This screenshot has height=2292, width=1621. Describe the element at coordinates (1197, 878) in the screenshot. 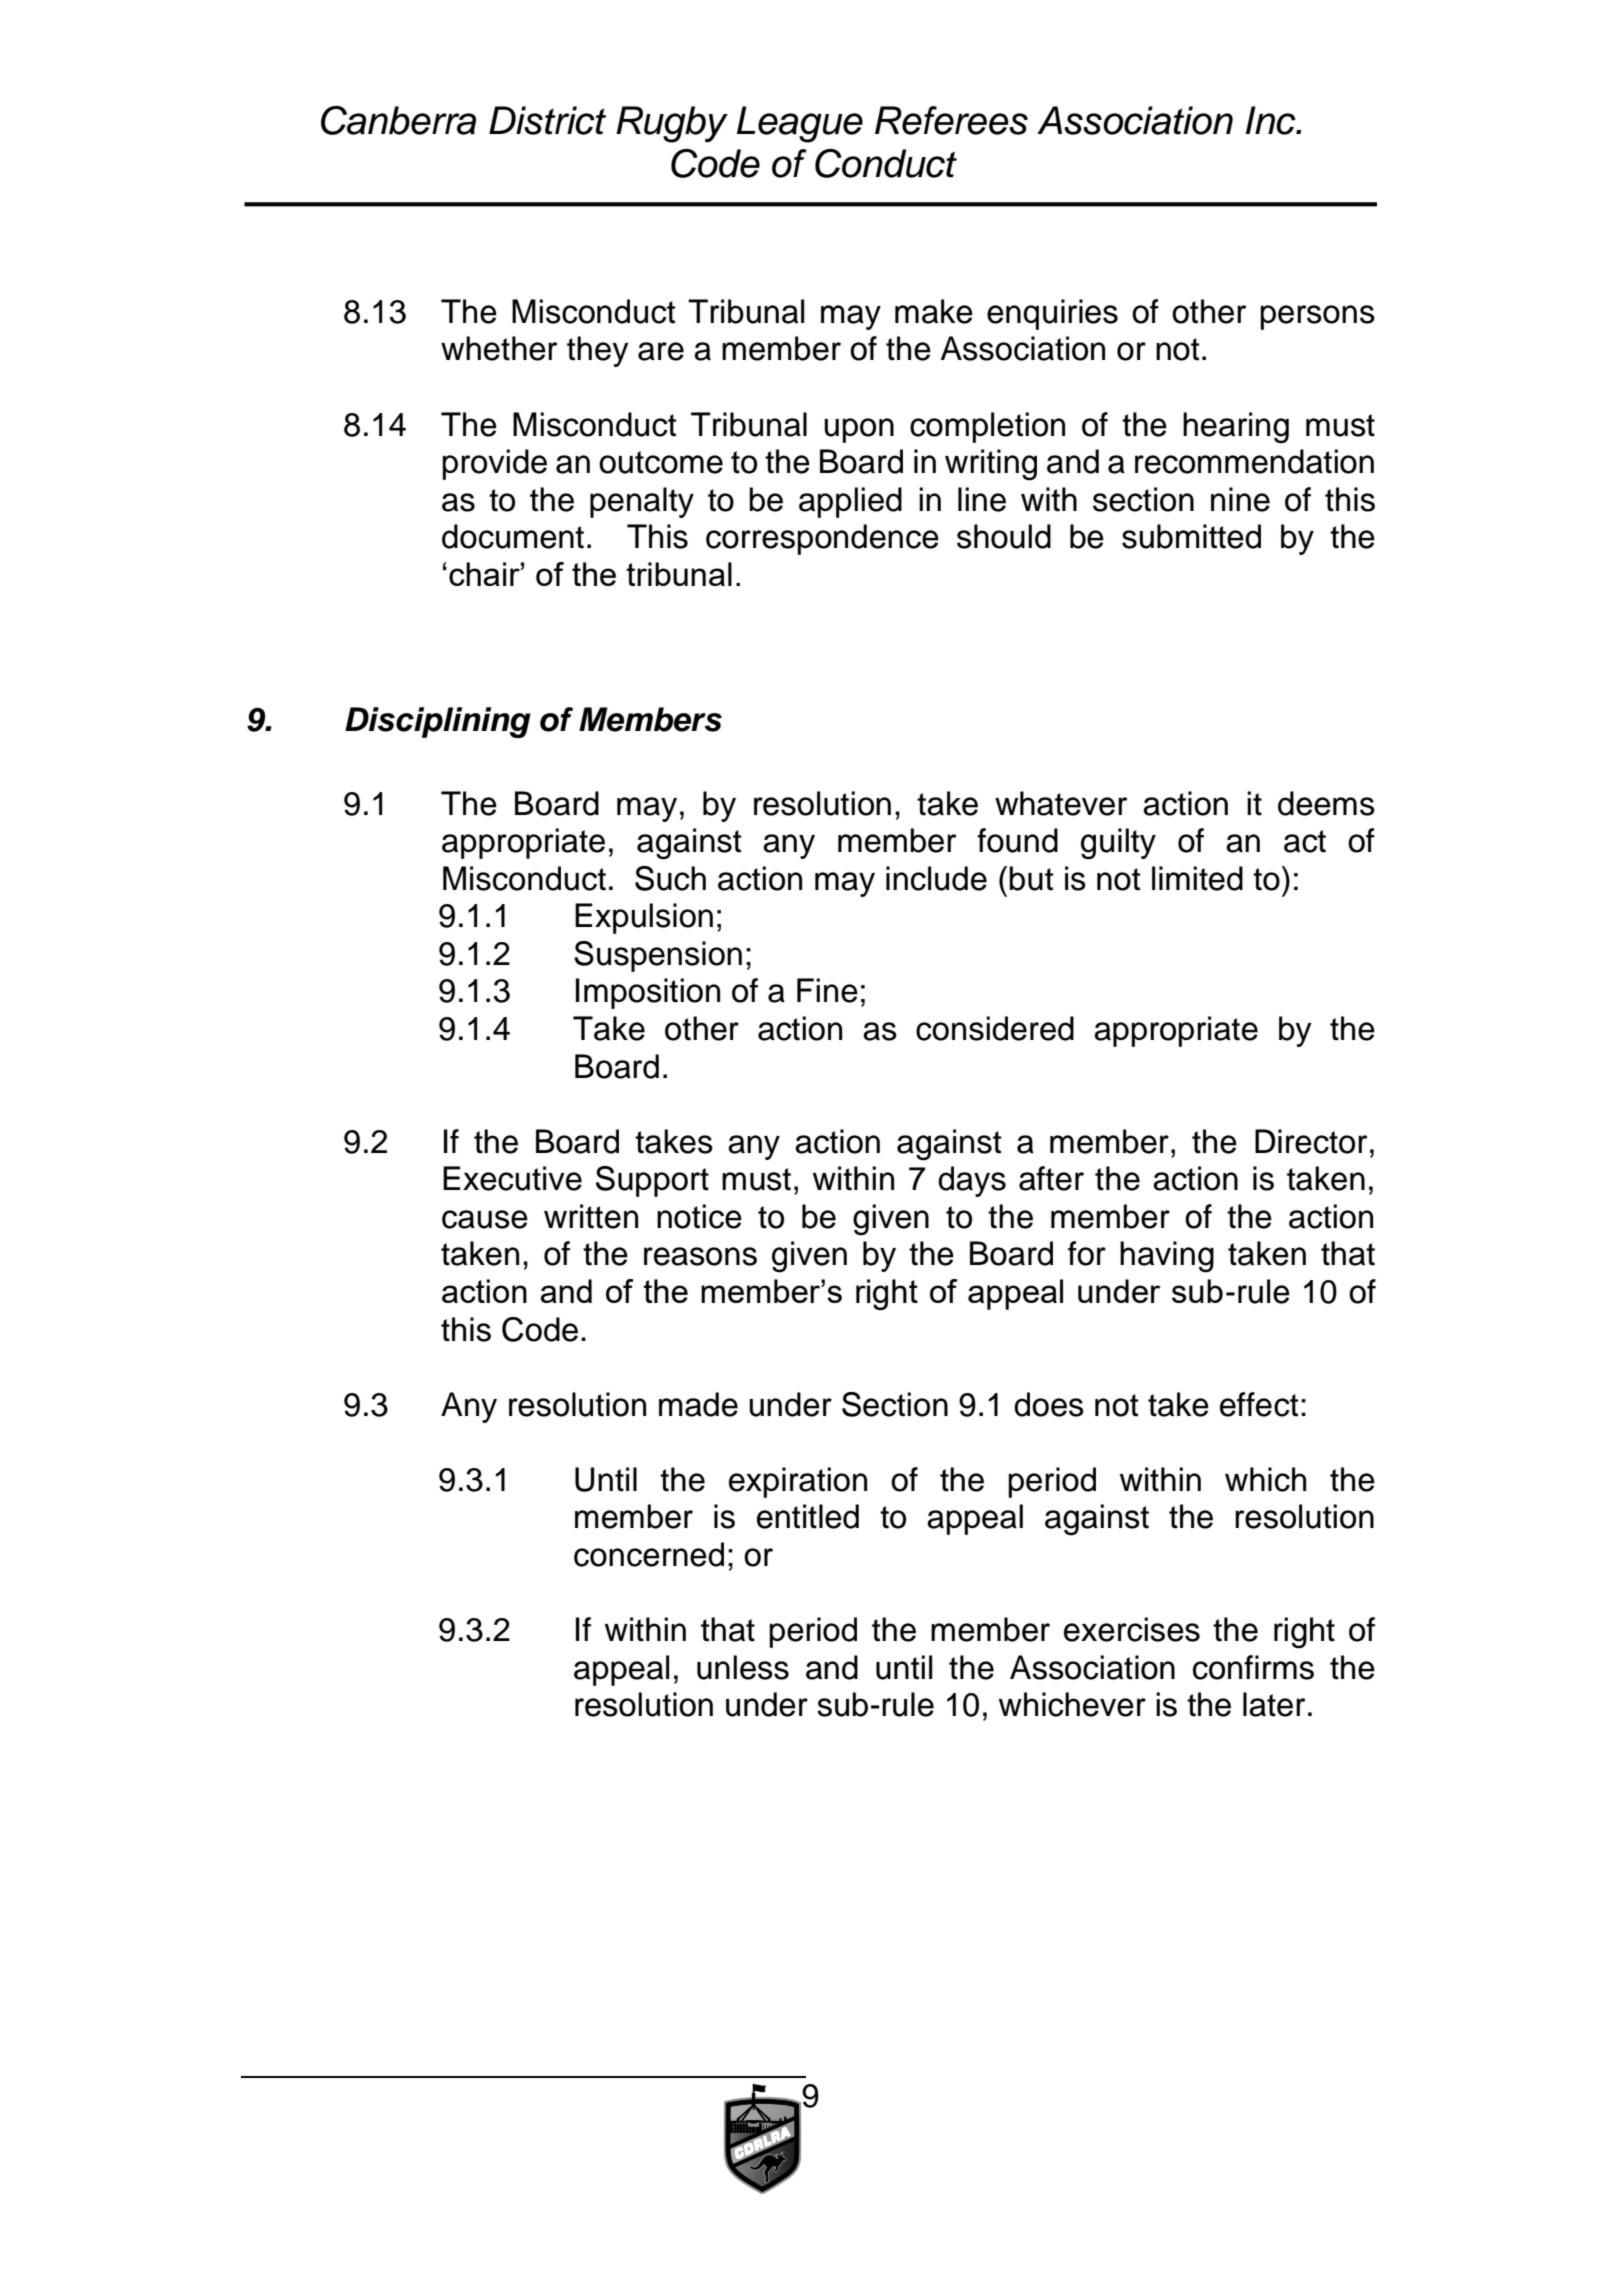

I see `limited` at that location.
